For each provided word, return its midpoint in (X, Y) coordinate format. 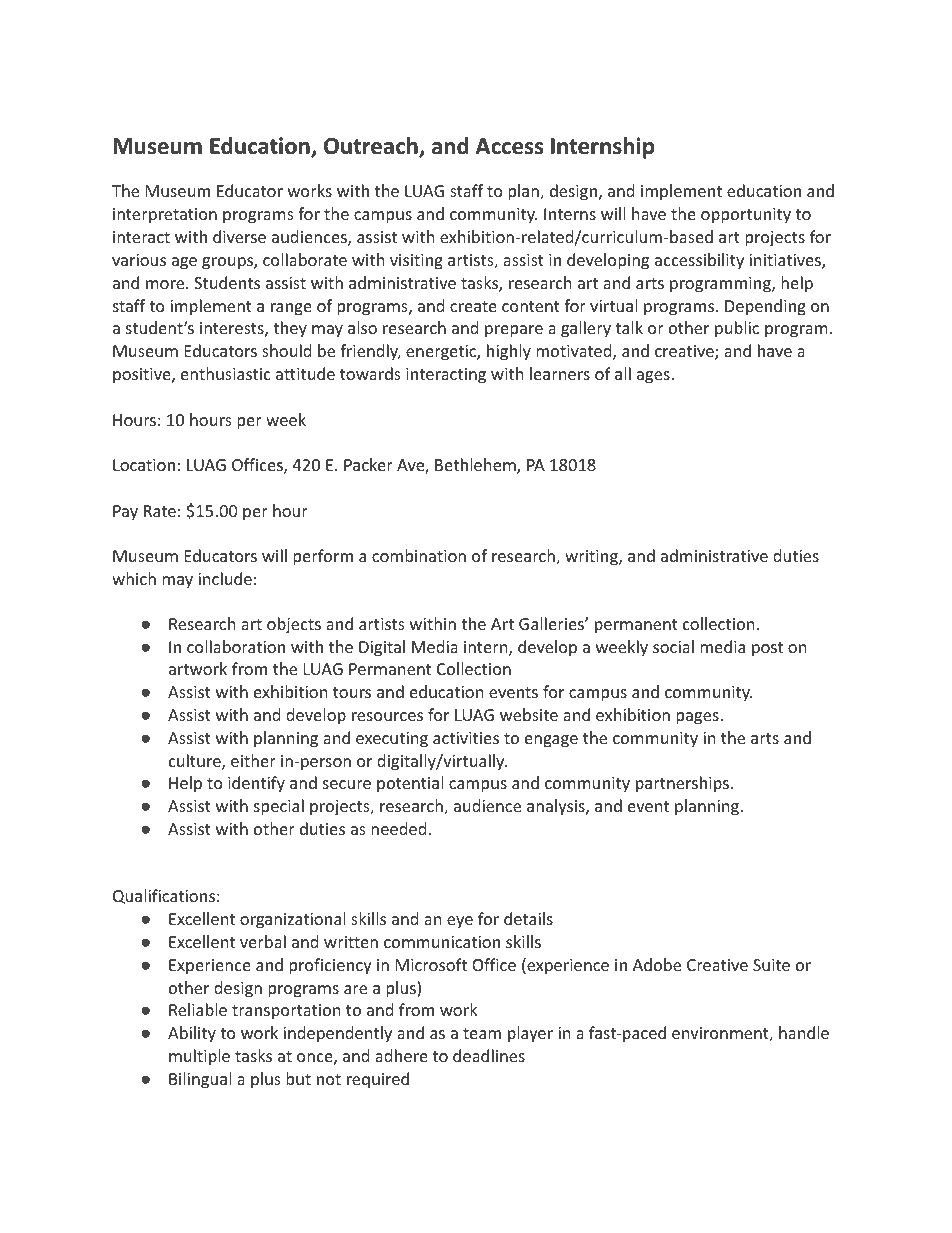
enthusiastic (226, 373)
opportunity (746, 216)
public (737, 329)
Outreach (372, 147)
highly (509, 352)
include (225, 578)
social (673, 646)
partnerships (682, 784)
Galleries (552, 623)
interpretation (165, 216)
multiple (199, 1057)
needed (398, 828)
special (279, 807)
